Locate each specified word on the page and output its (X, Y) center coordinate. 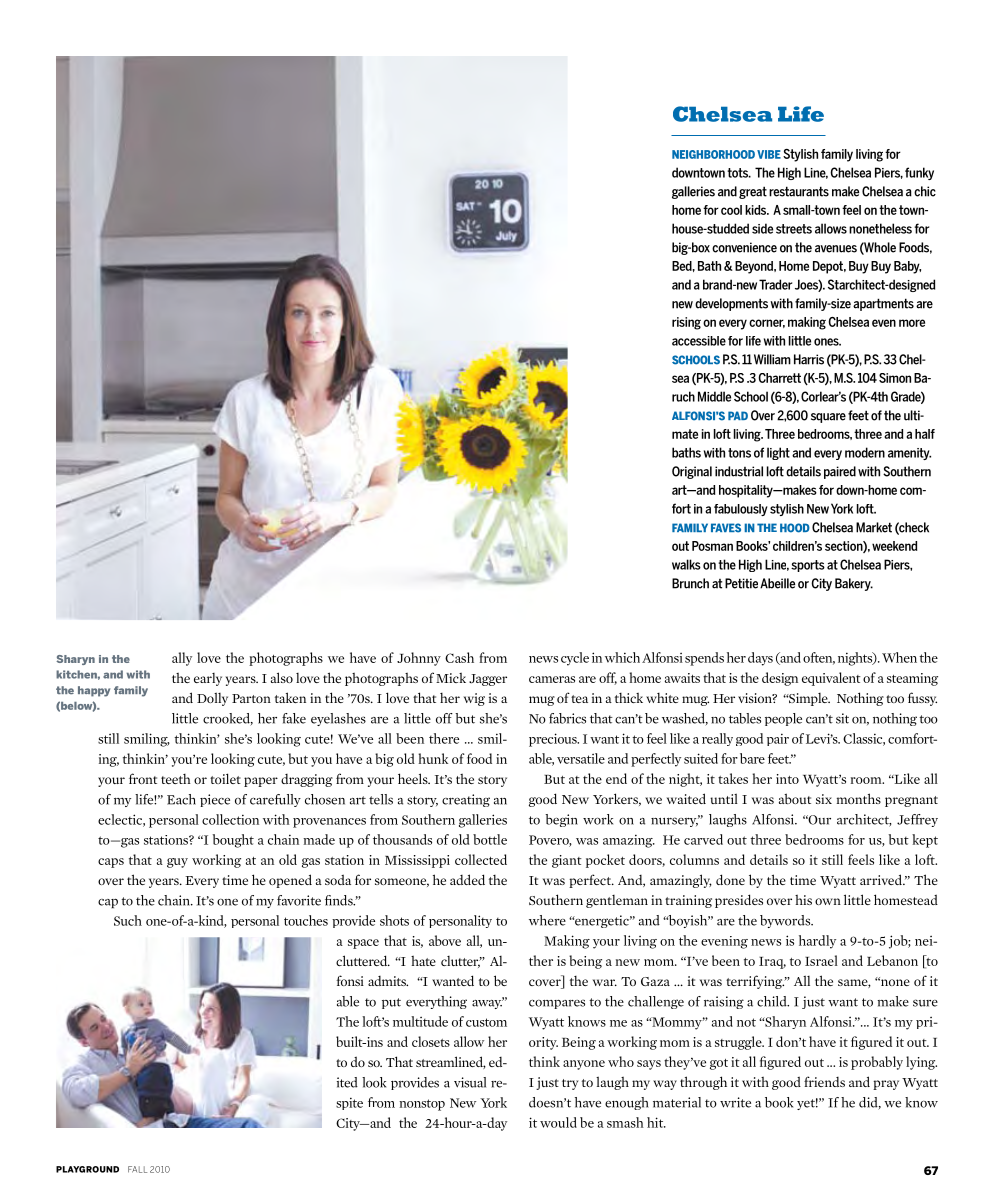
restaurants (799, 191)
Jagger (488, 680)
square (828, 418)
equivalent (831, 679)
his (803, 900)
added (467, 879)
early (208, 679)
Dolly (212, 699)
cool (731, 210)
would (558, 1122)
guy (177, 863)
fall (137, 1169)
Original (692, 472)
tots (738, 173)
